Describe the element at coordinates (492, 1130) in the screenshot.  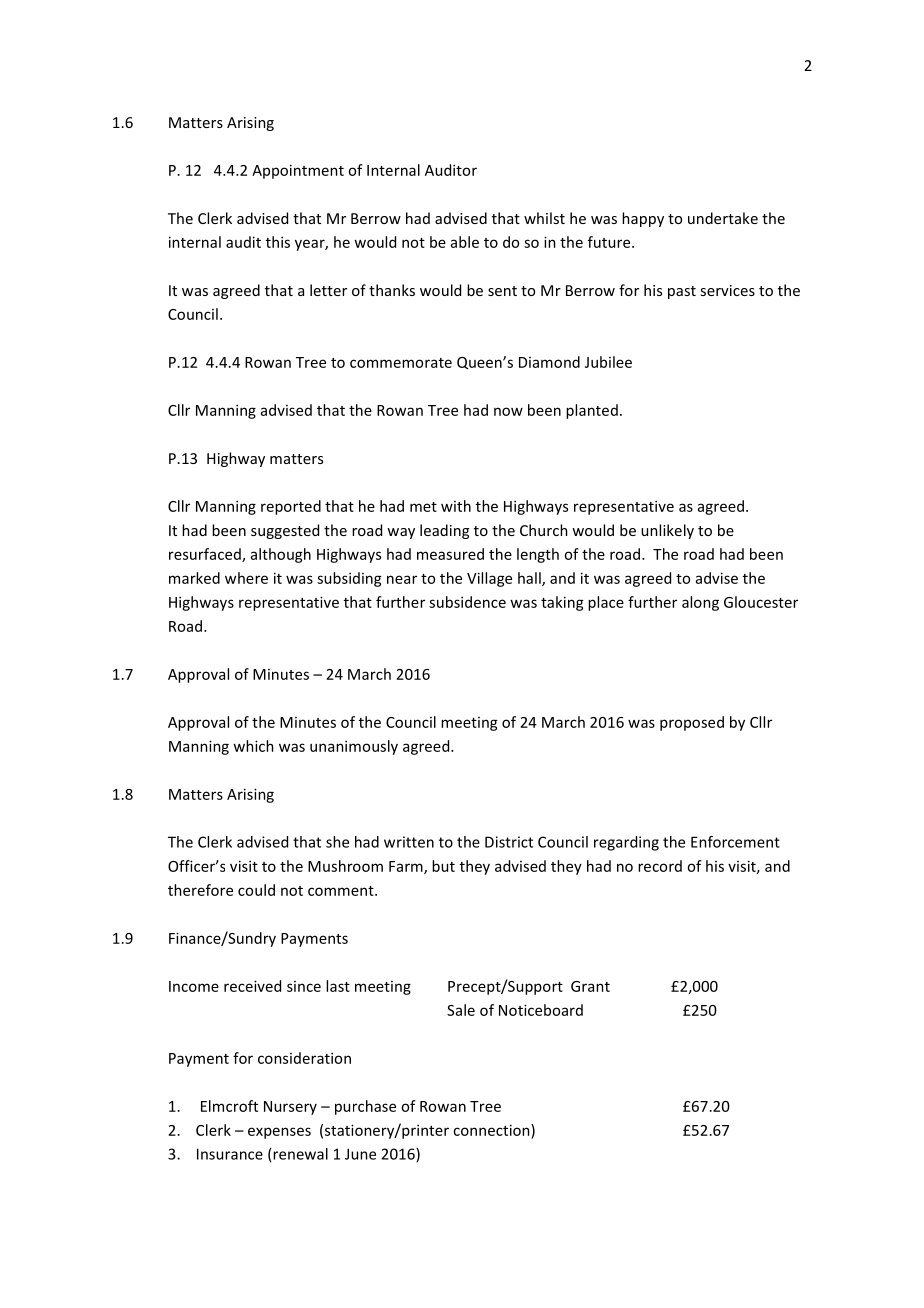
I see `connection` at that location.
